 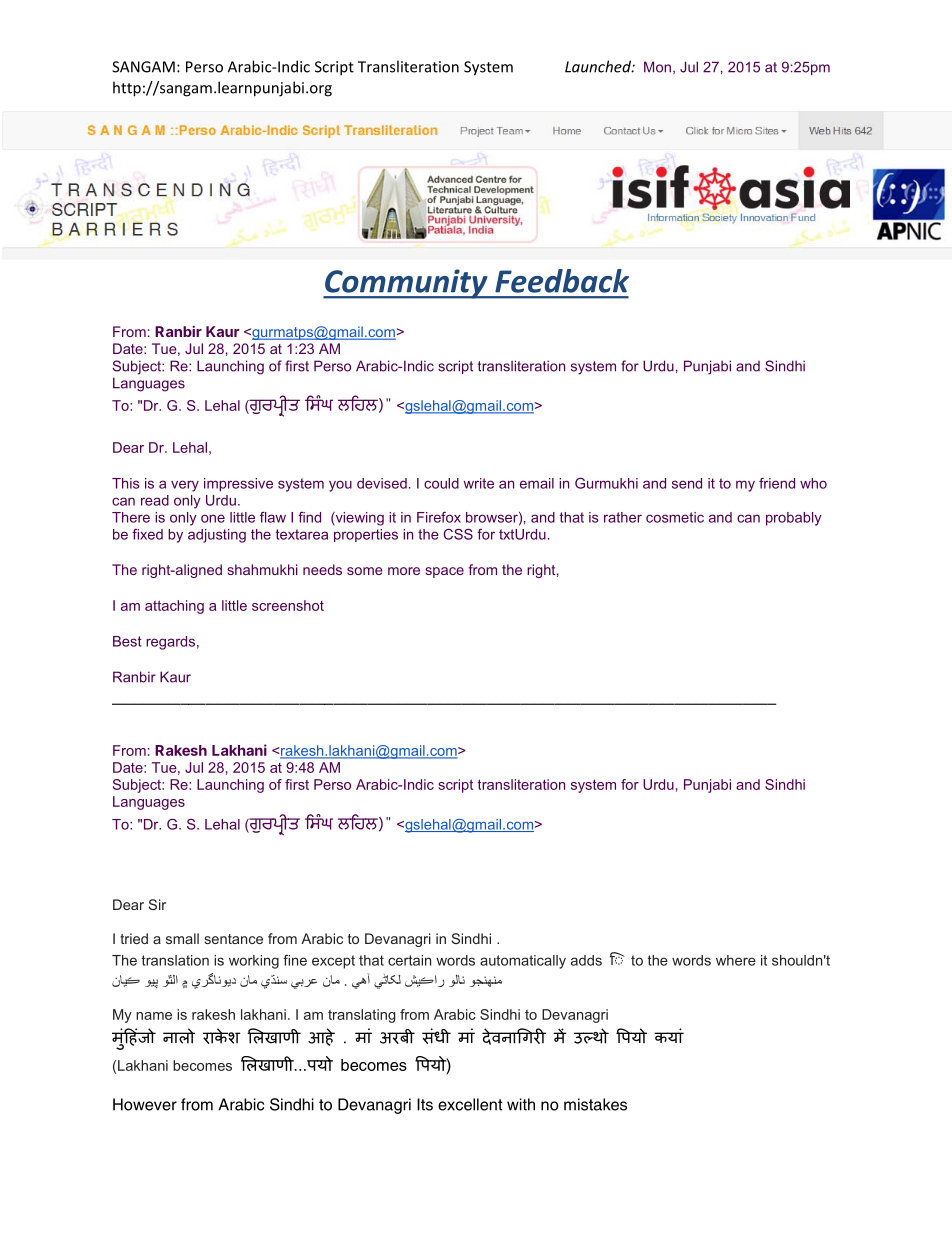 I want to click on where, so click(x=736, y=960).
